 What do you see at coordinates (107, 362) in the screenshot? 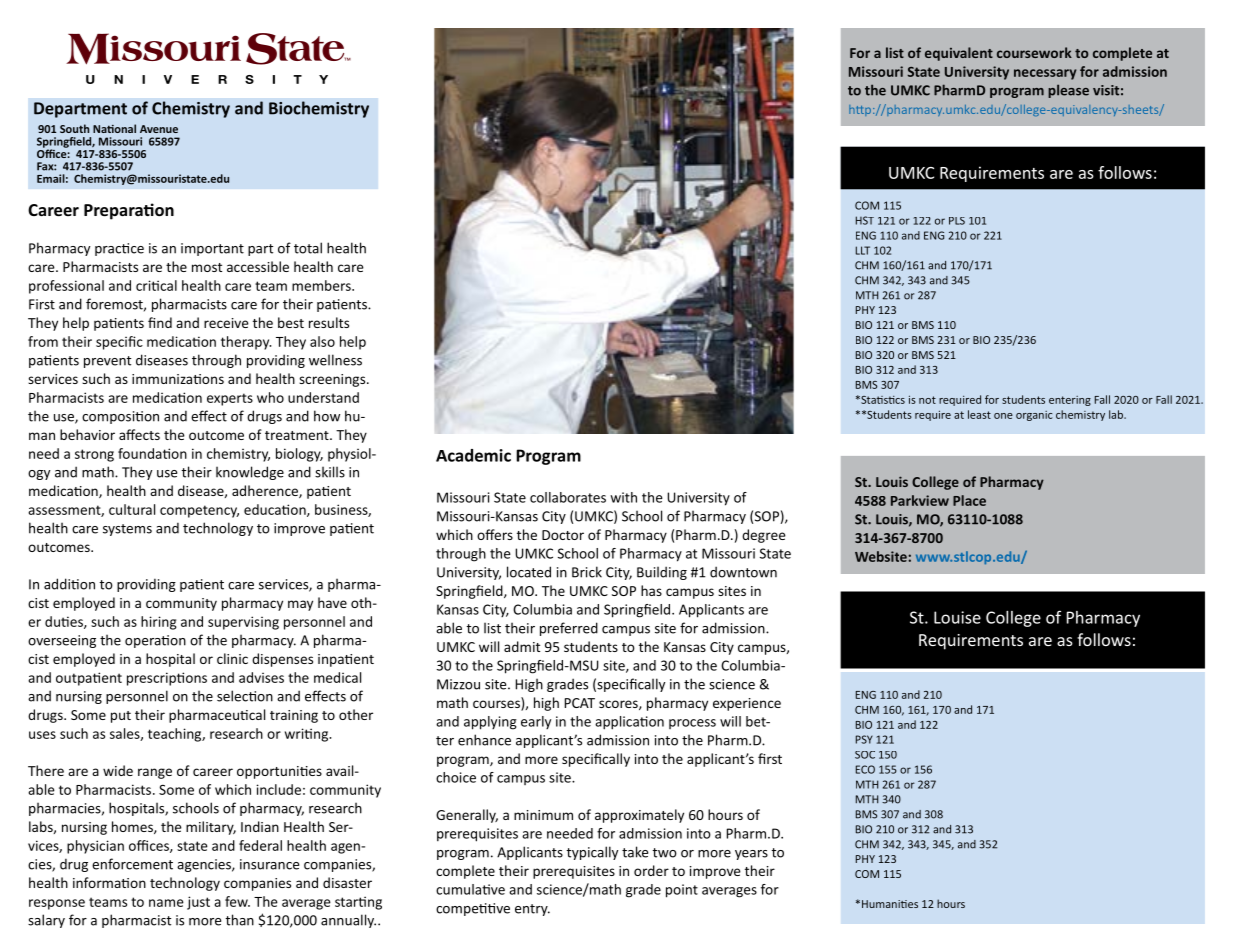
I see `prevent` at bounding box center [107, 362].
